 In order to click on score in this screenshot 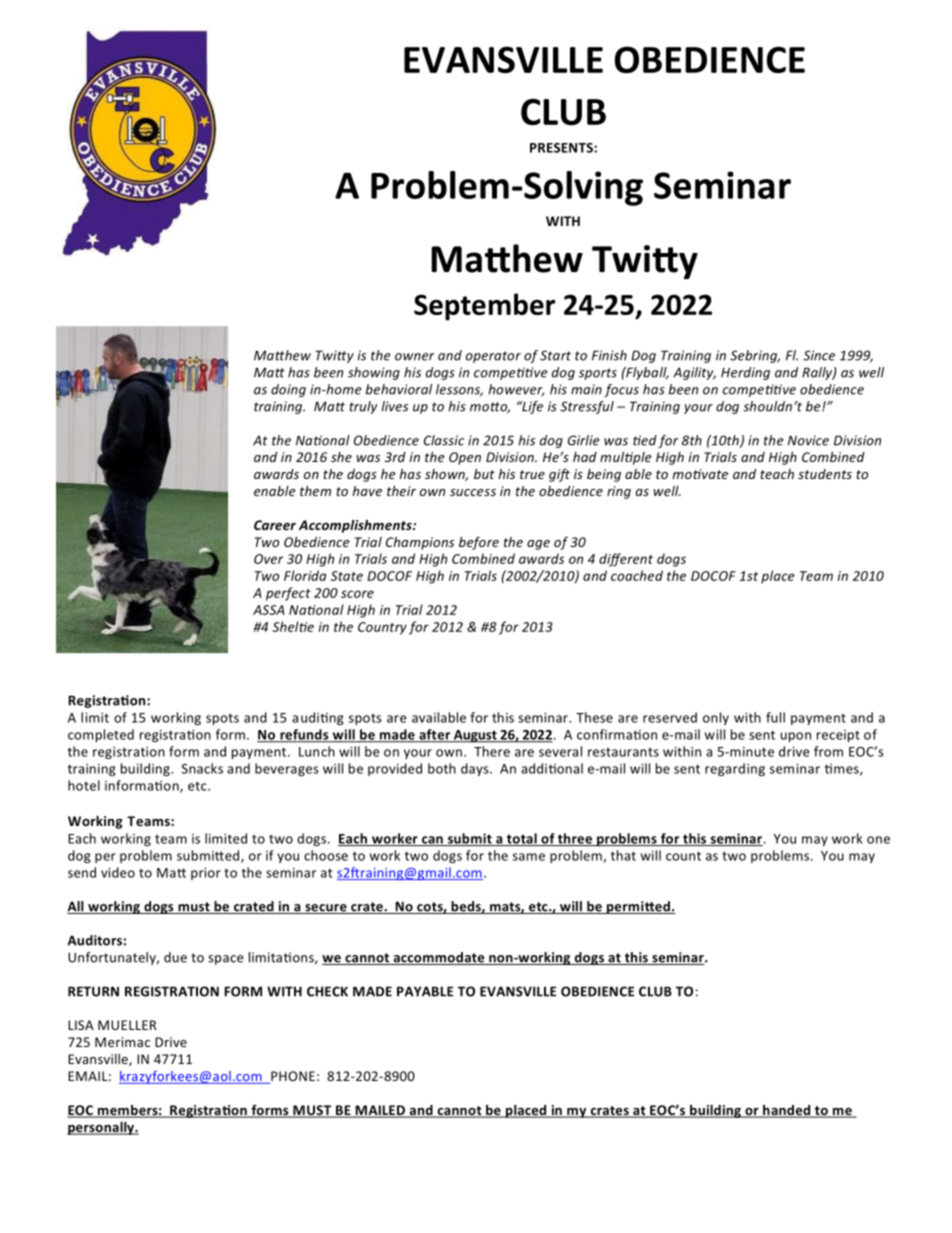, I will do `click(357, 594)`.
